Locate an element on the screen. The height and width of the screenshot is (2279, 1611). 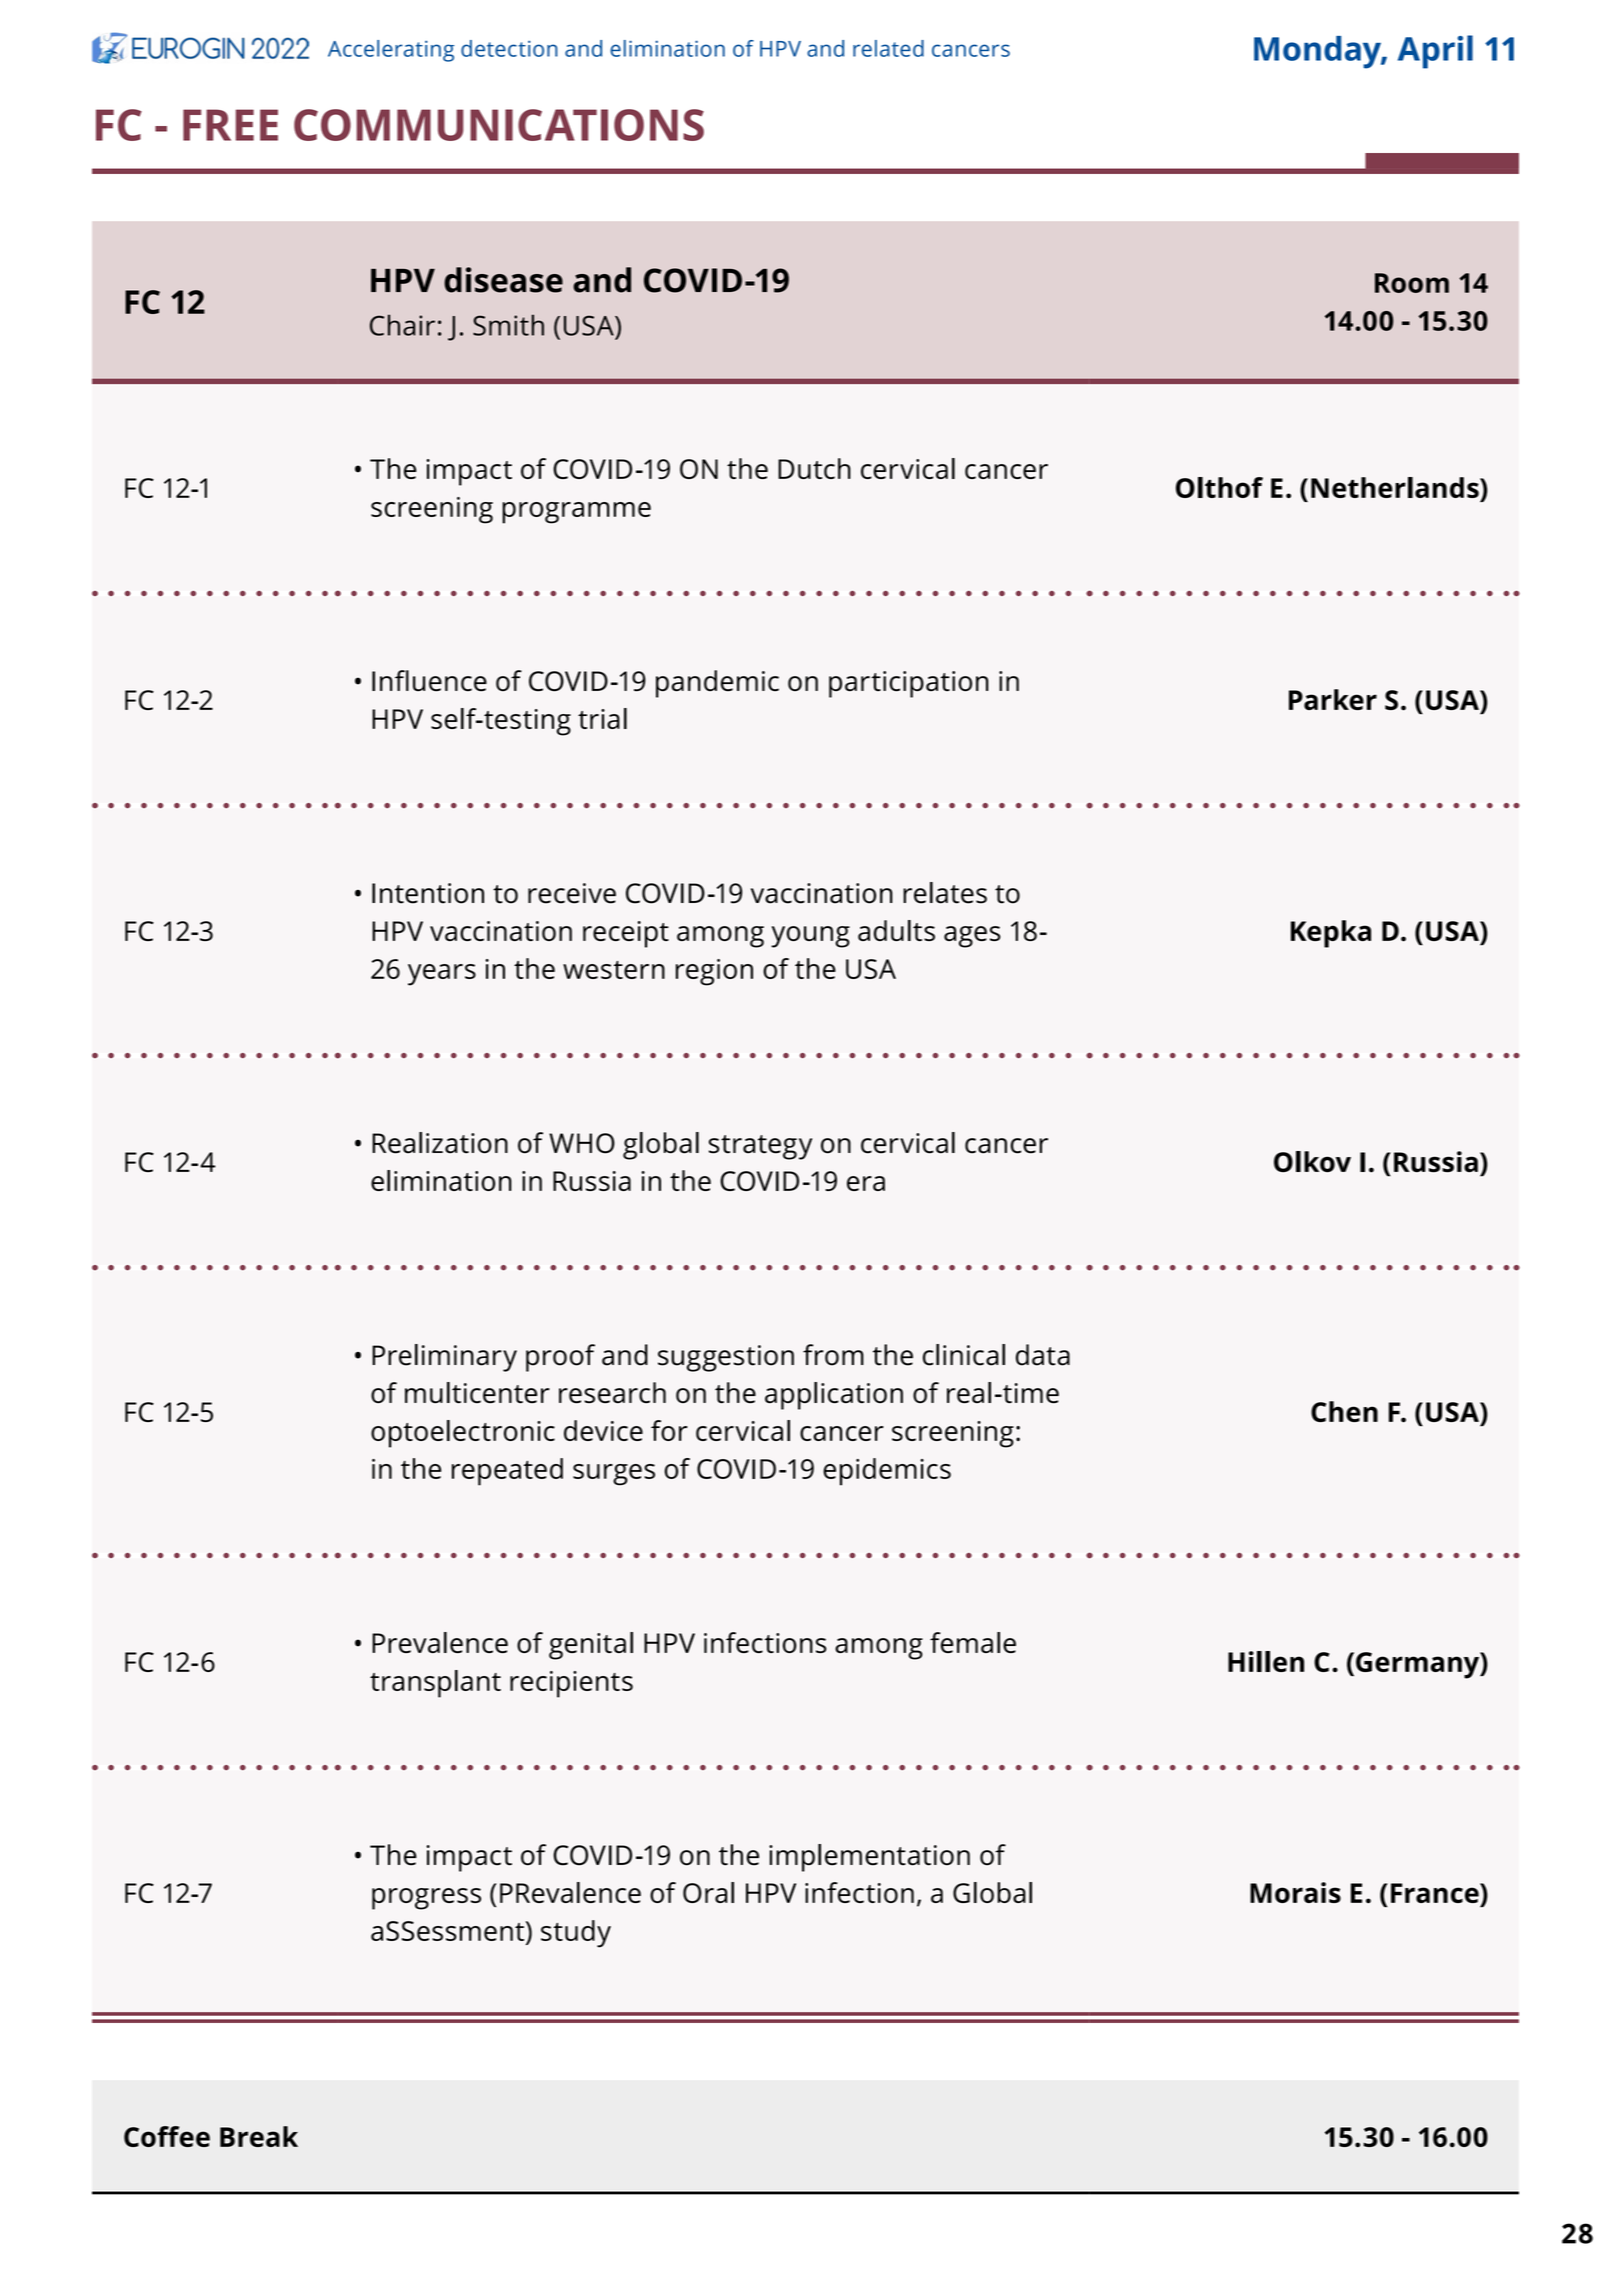
epidemics is located at coordinates (887, 1472).
